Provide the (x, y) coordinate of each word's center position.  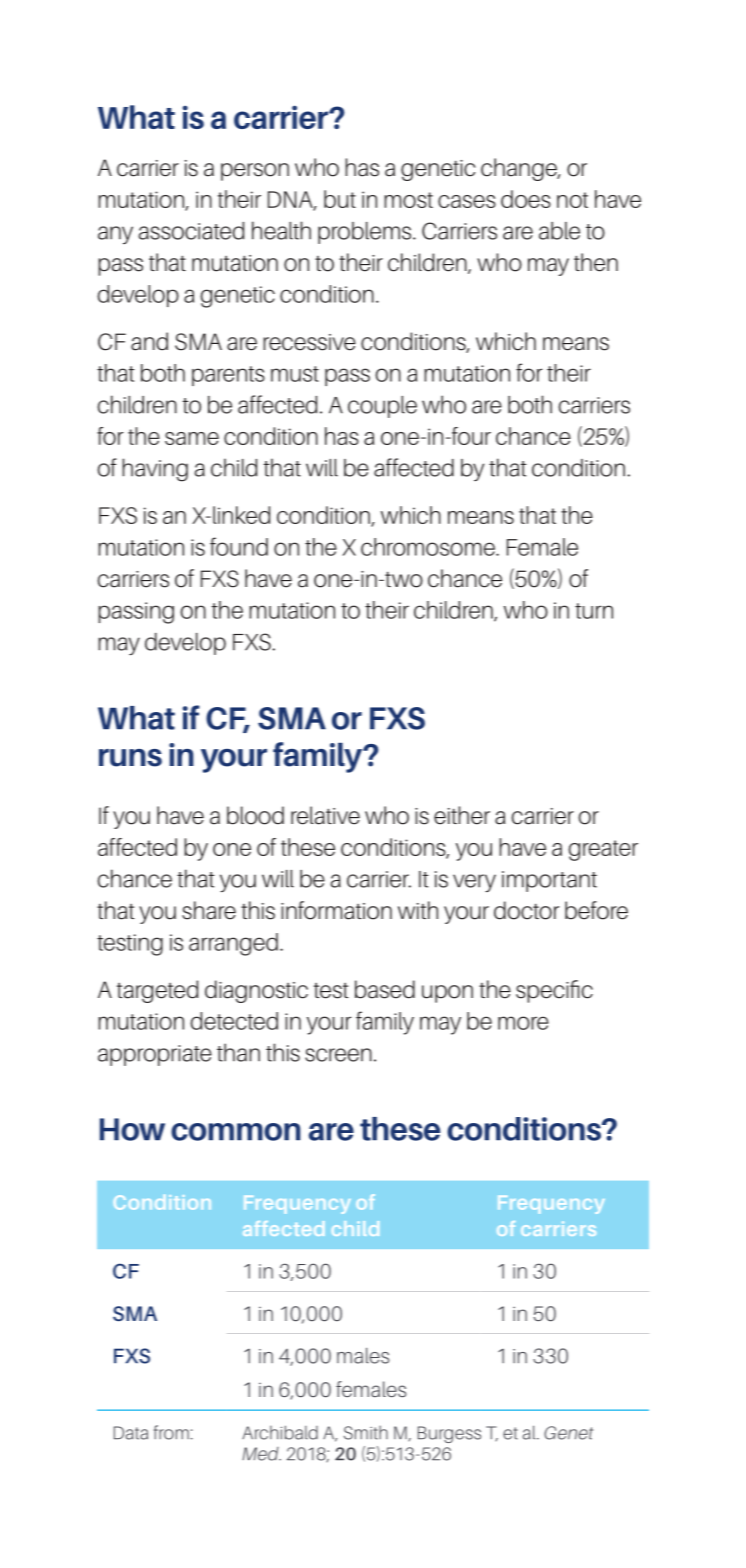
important (549, 881)
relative (325, 815)
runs (130, 758)
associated (191, 231)
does (526, 199)
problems (366, 233)
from (171, 1432)
